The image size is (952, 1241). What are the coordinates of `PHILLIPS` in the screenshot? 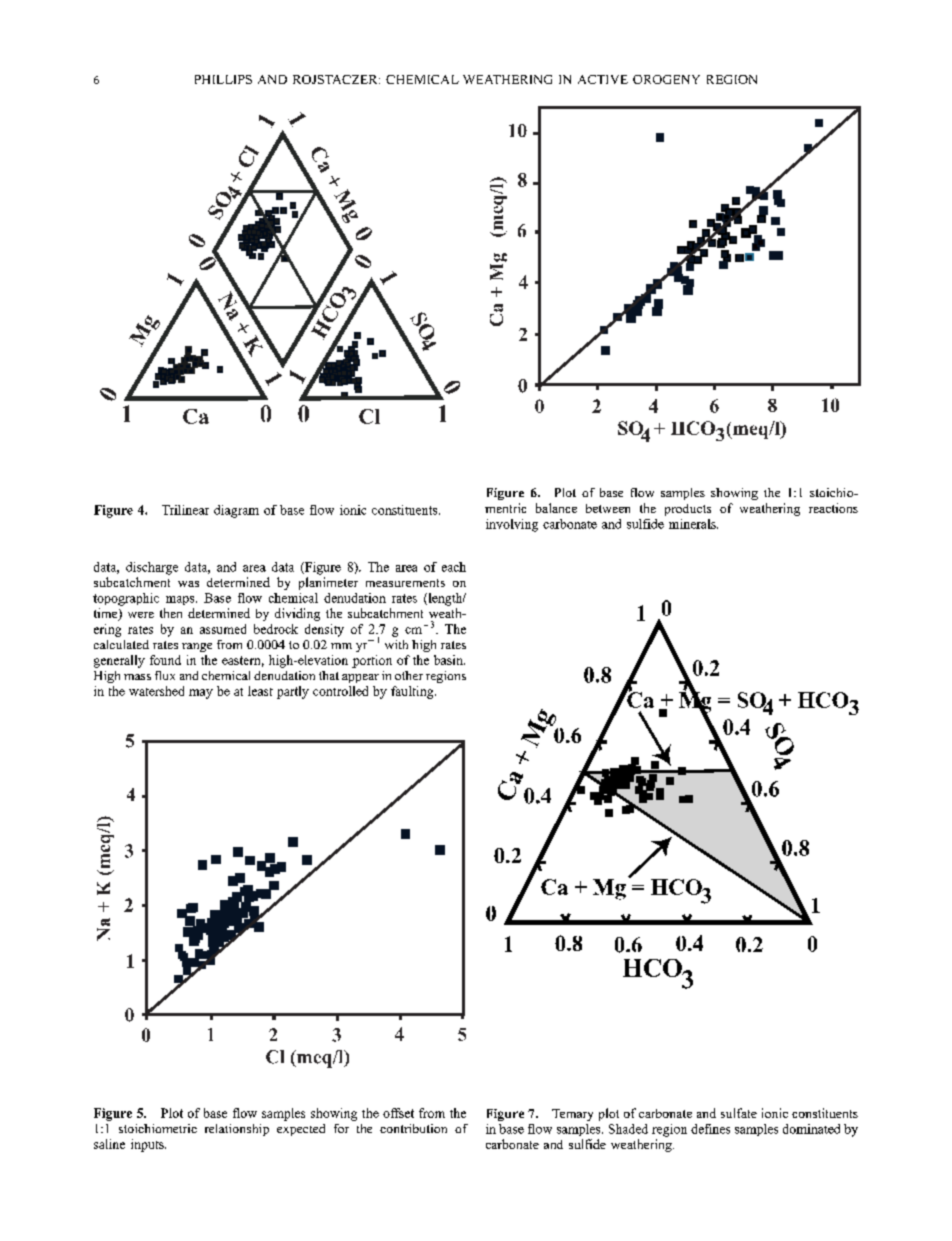 It's located at (223, 79).
